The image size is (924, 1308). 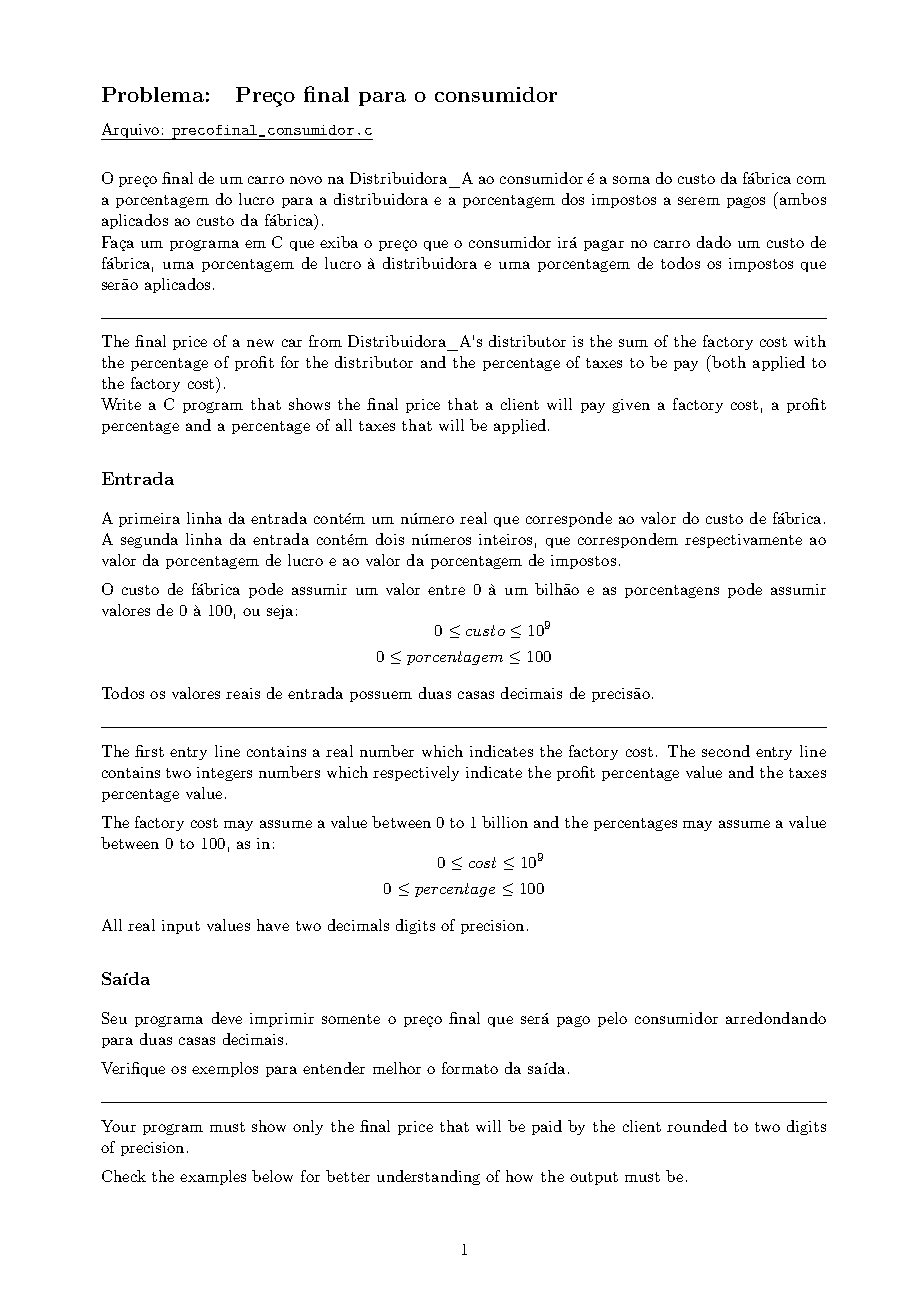 What do you see at coordinates (612, 1019) in the screenshot?
I see `pelo` at bounding box center [612, 1019].
